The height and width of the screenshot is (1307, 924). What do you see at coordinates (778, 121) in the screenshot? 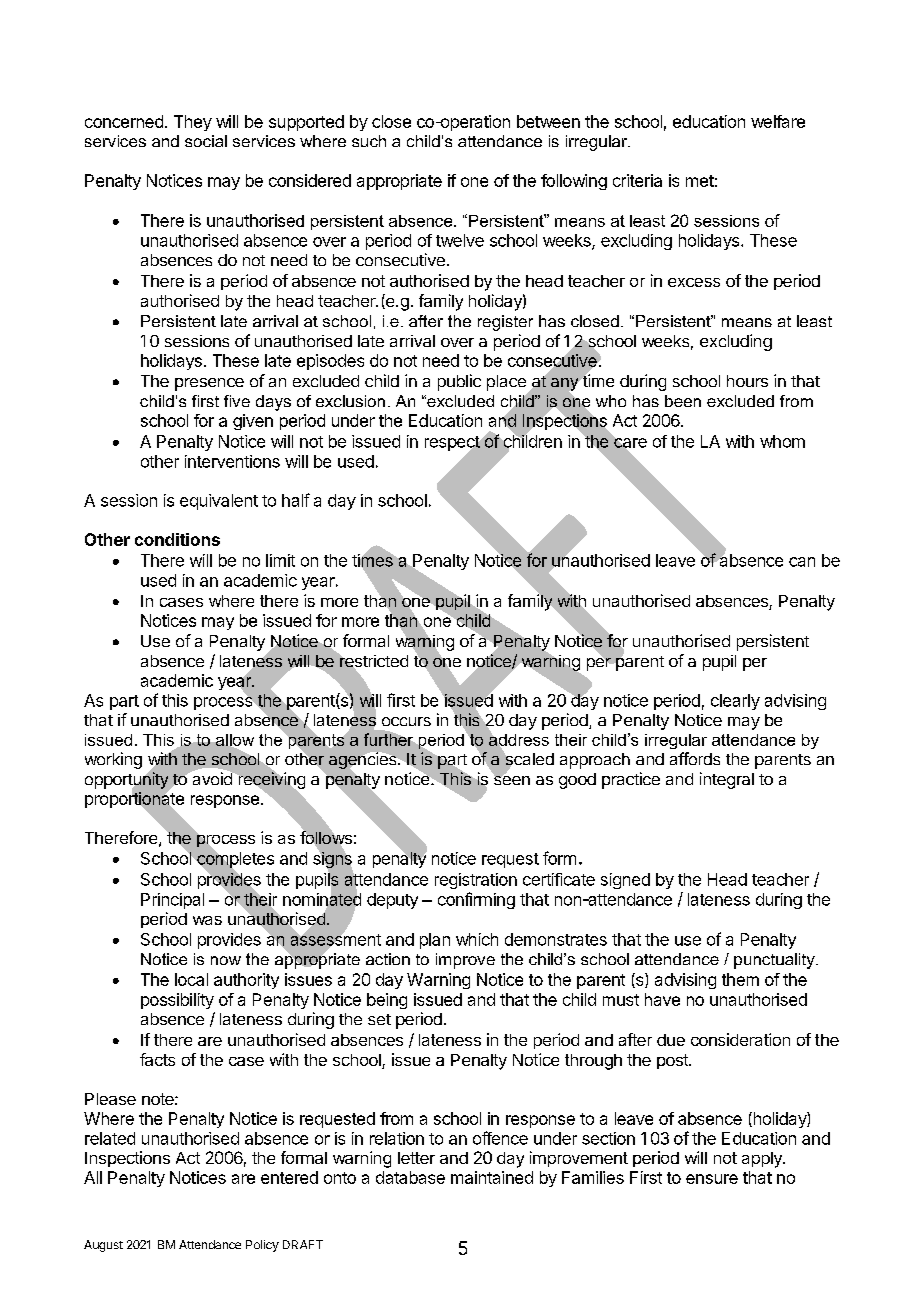
I see `welfare` at bounding box center [778, 121].
